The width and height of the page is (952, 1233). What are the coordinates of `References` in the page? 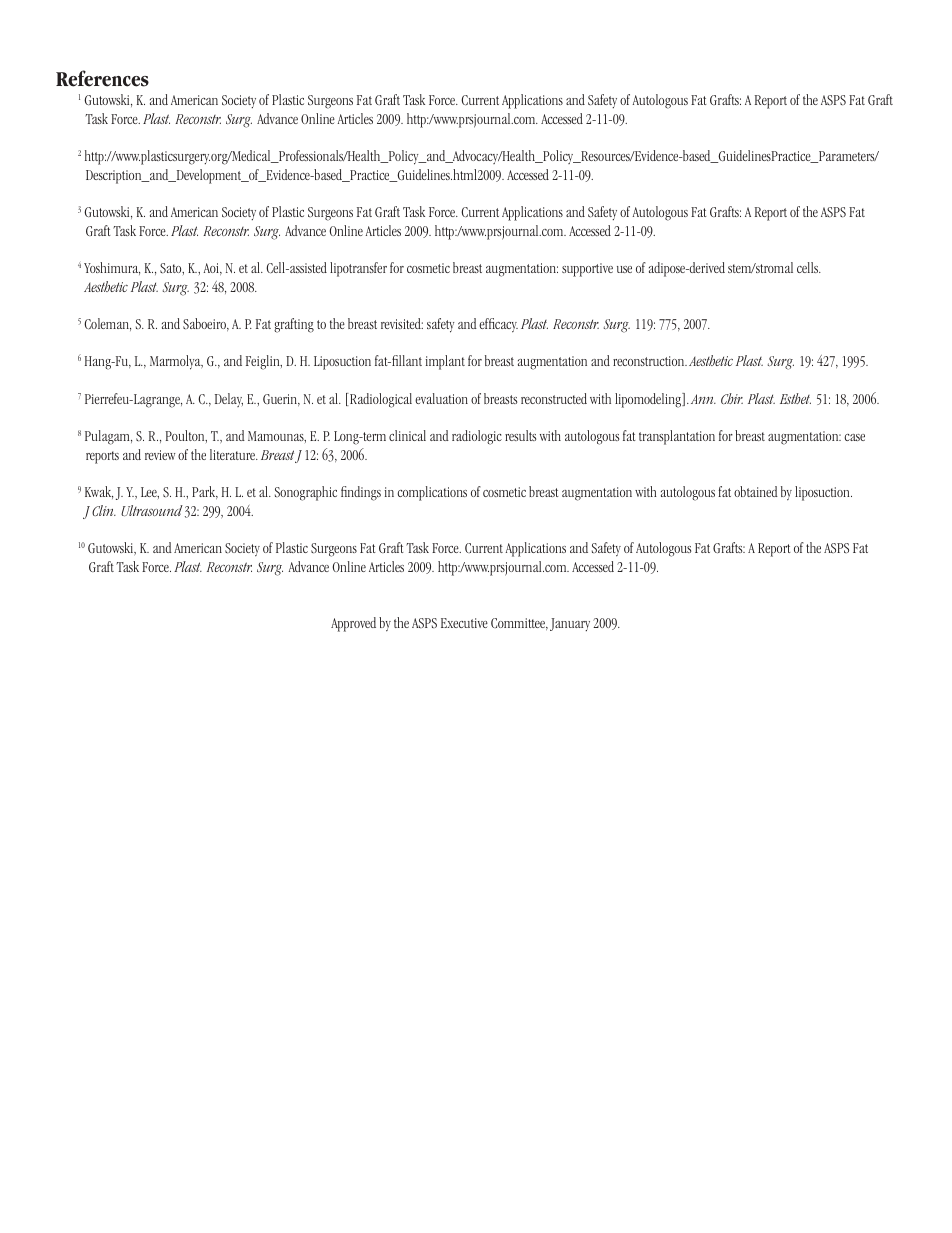 It's located at (102, 78).
